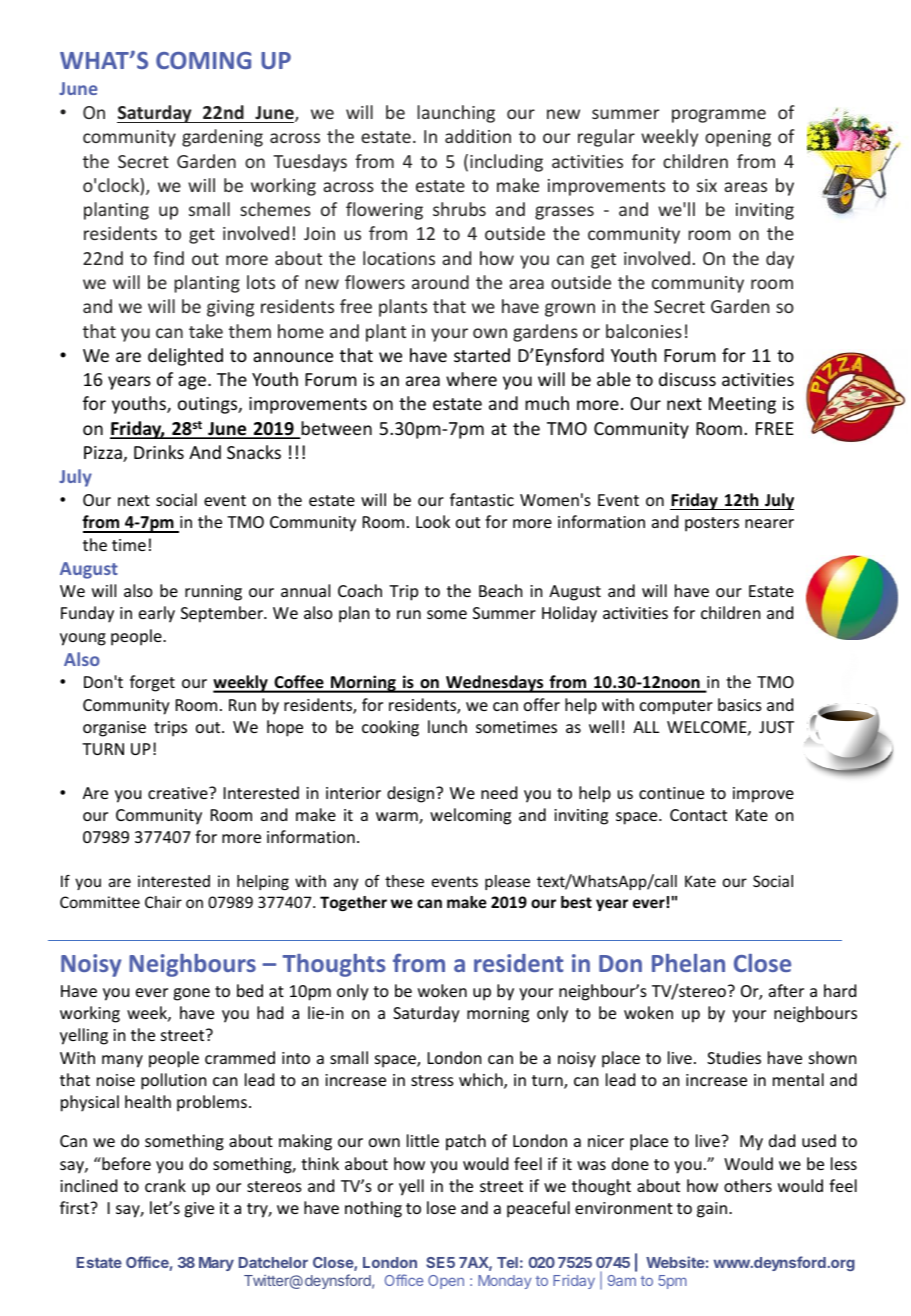 This image has width=911, height=1316. I want to click on schemes, so click(275, 209).
